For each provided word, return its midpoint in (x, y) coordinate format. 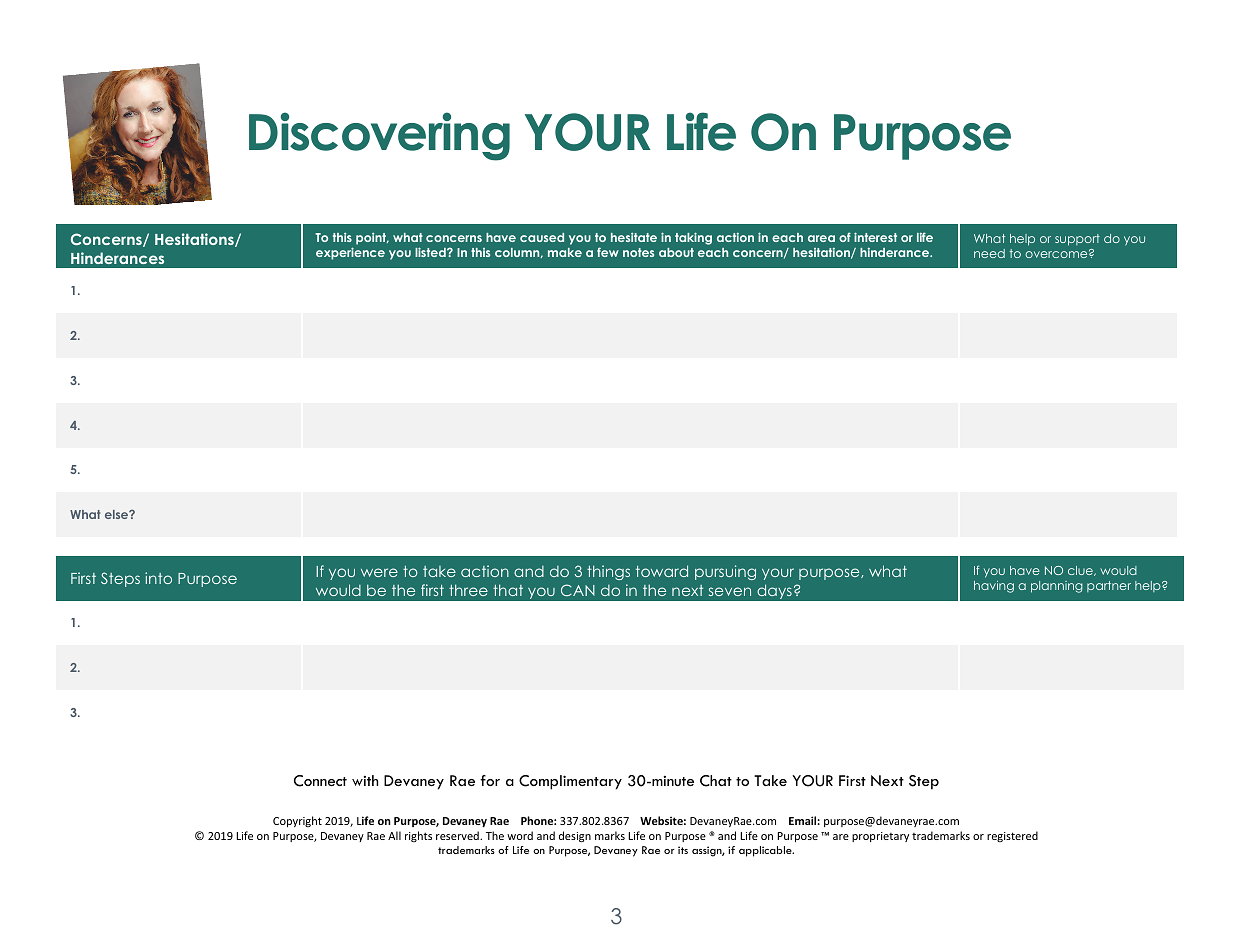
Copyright (297, 821)
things (608, 572)
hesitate (634, 237)
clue (1081, 571)
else (118, 514)
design (575, 837)
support (1077, 240)
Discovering (379, 136)
